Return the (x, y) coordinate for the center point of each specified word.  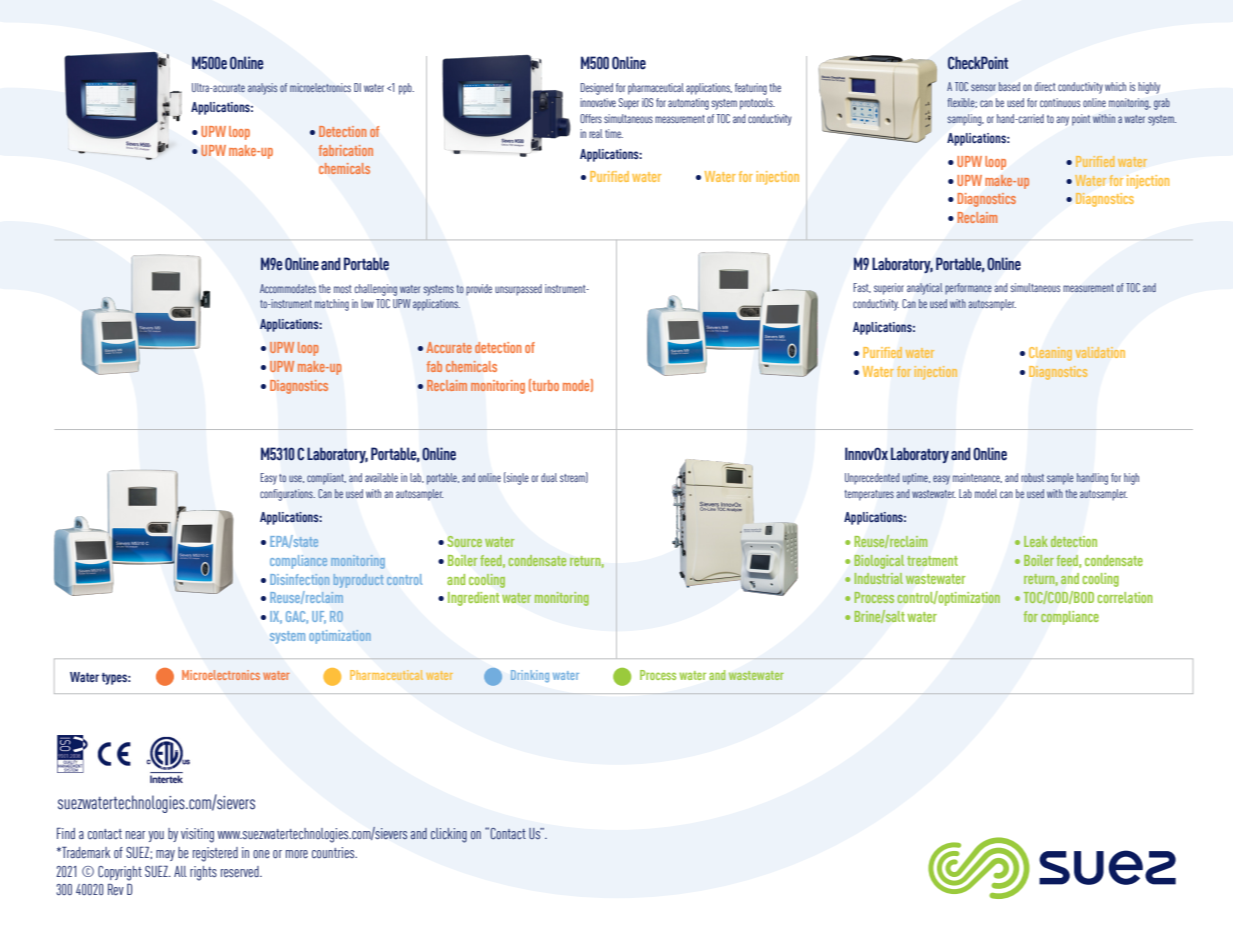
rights (203, 873)
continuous (1060, 102)
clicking (449, 835)
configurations (287, 495)
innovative (598, 102)
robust (1032, 477)
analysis (262, 89)
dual (549, 477)
